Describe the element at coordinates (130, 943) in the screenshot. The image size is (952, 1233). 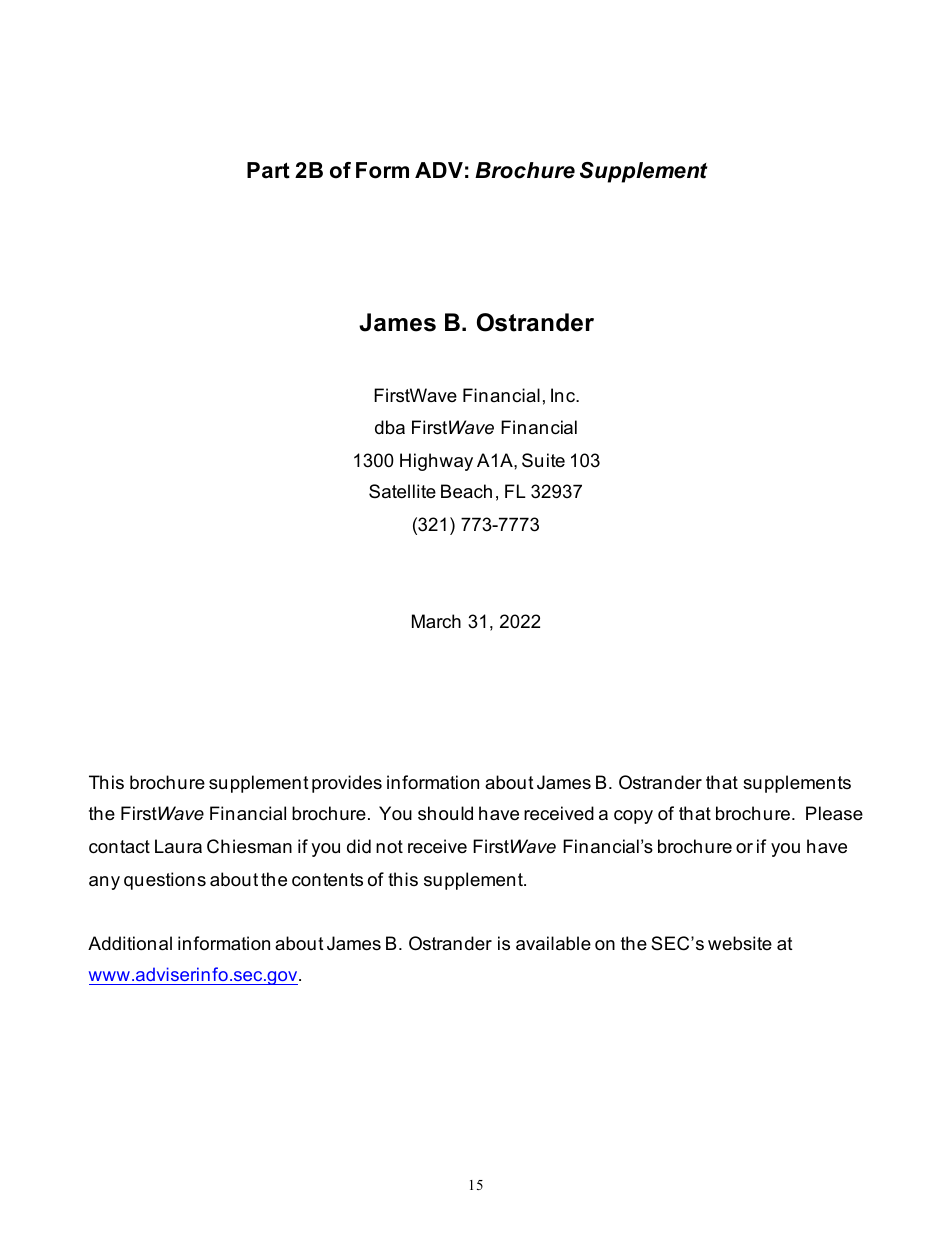
I see `Additional` at that location.
